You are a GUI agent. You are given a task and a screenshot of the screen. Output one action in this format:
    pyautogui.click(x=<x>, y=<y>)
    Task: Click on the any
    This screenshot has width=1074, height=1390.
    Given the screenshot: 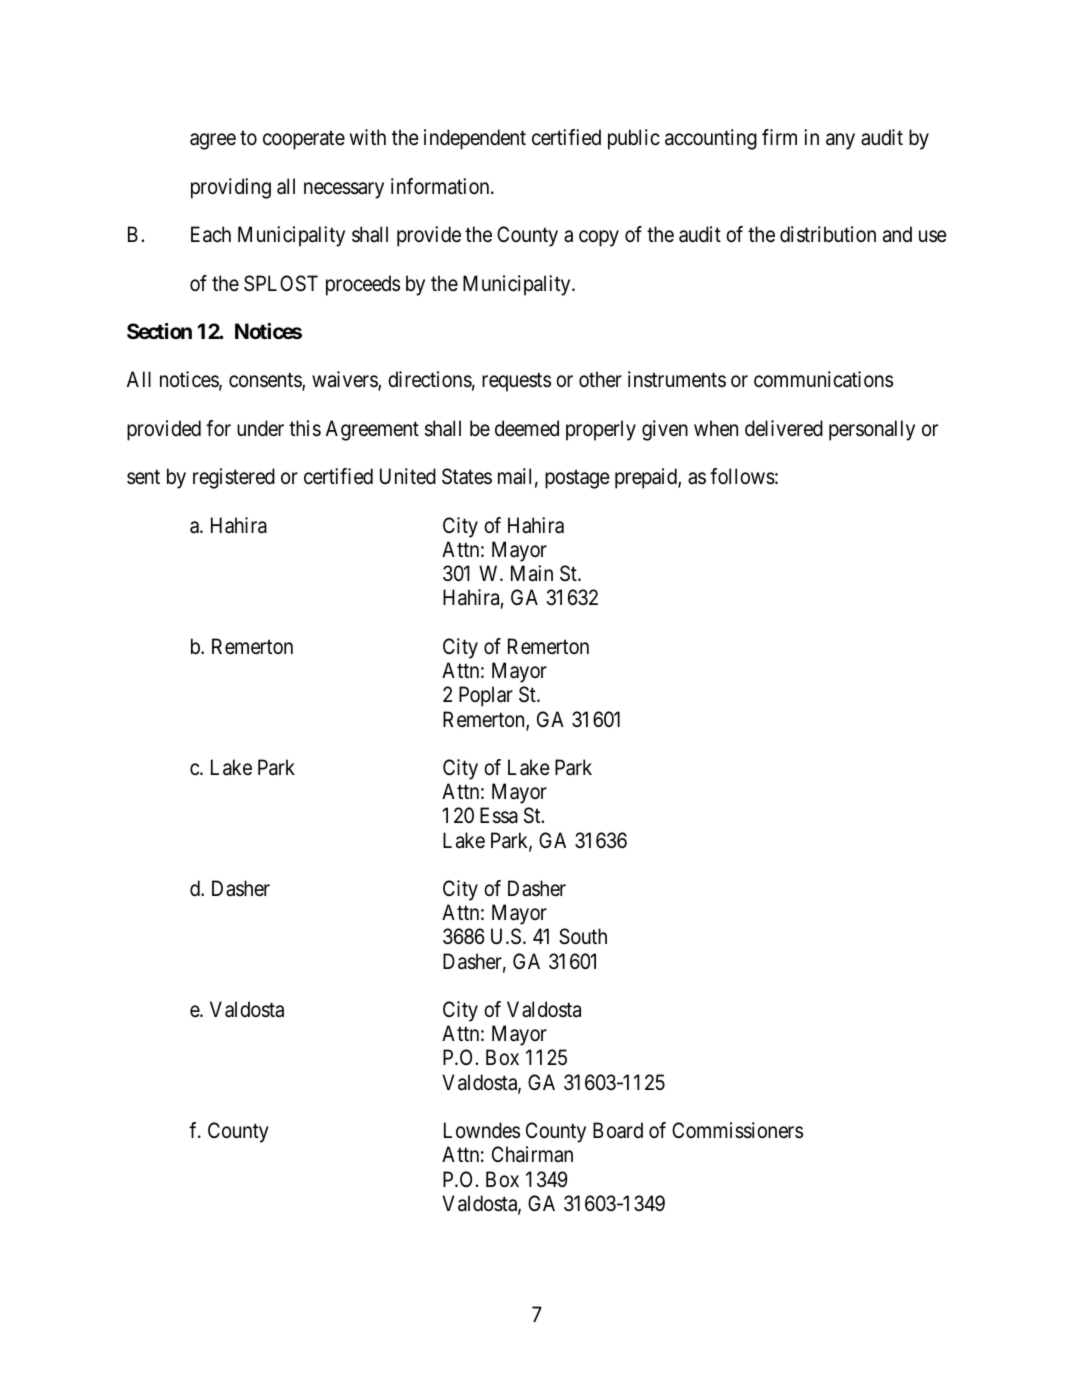 What is the action you would take?
    pyautogui.click(x=840, y=142)
